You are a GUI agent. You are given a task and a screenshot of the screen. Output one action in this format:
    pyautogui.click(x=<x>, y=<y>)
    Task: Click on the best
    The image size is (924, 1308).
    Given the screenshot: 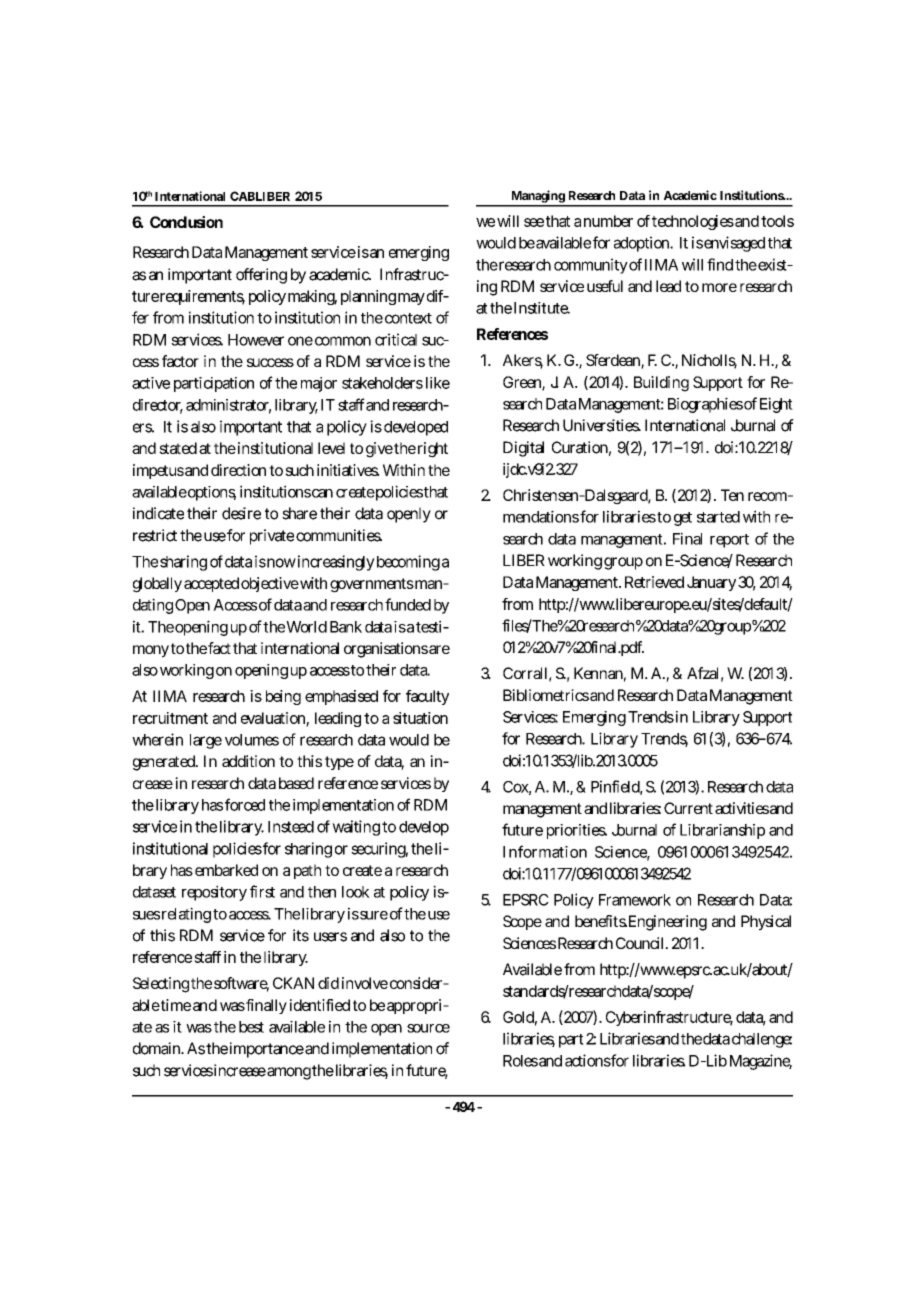 What is the action you would take?
    pyautogui.click(x=251, y=1027)
